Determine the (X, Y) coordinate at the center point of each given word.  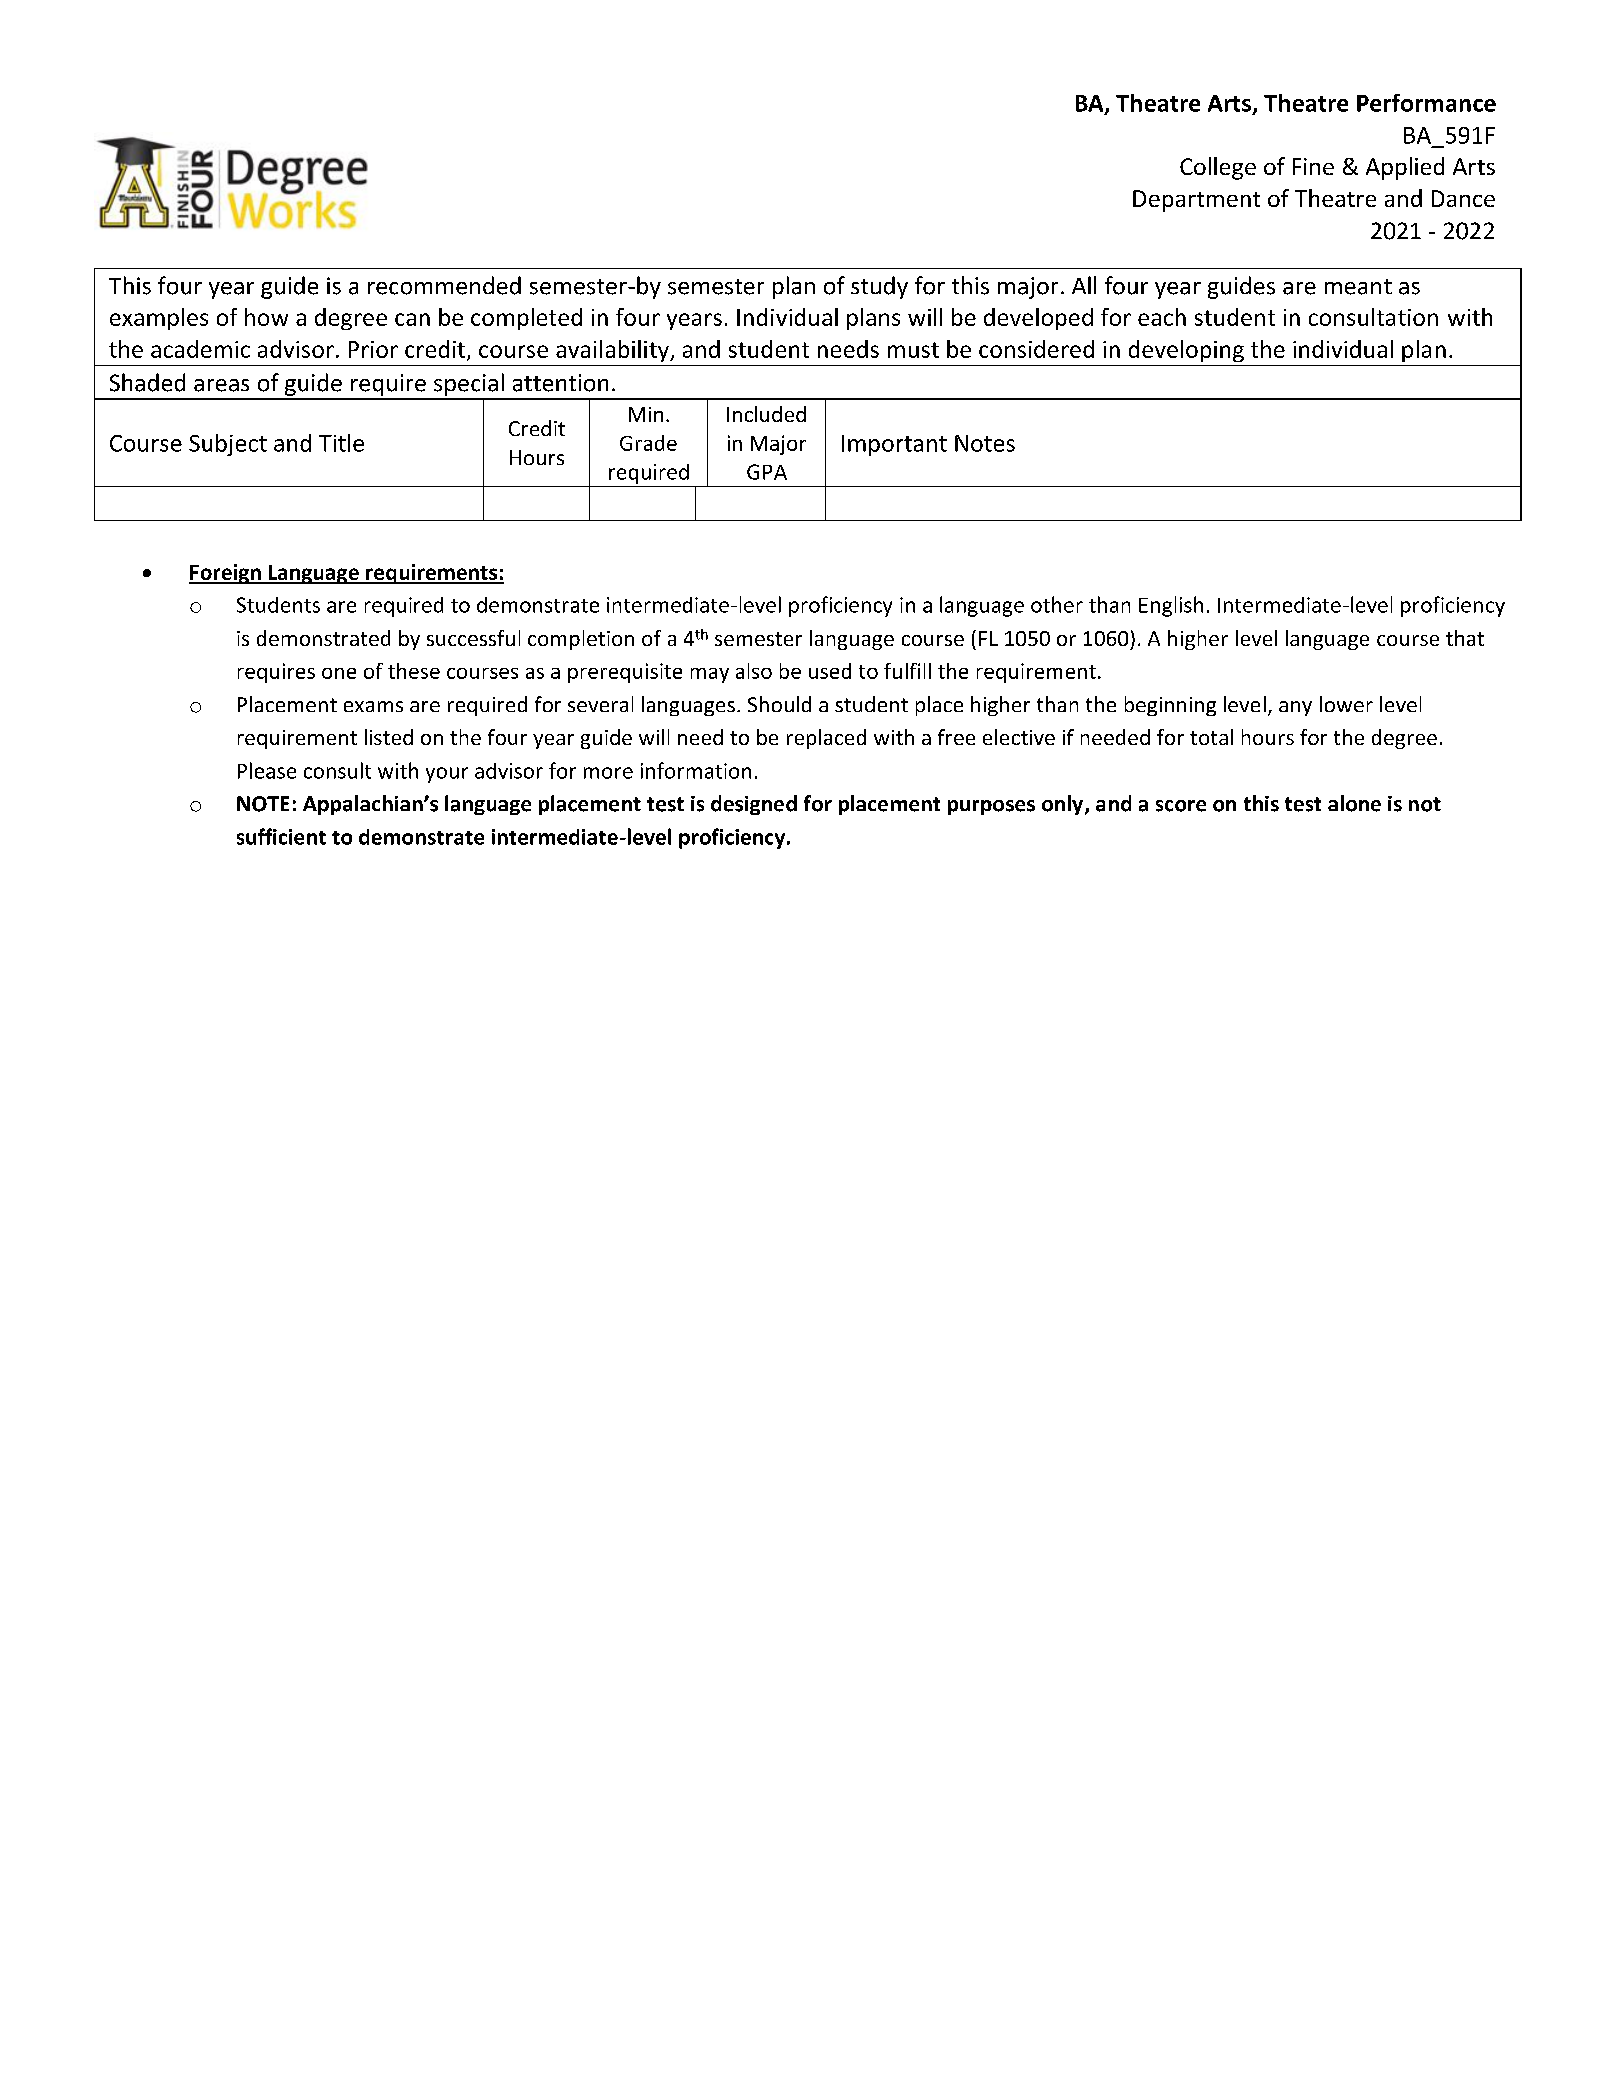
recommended (444, 285)
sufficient (281, 836)
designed (754, 805)
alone (1354, 803)
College (1218, 168)
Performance (1426, 103)
